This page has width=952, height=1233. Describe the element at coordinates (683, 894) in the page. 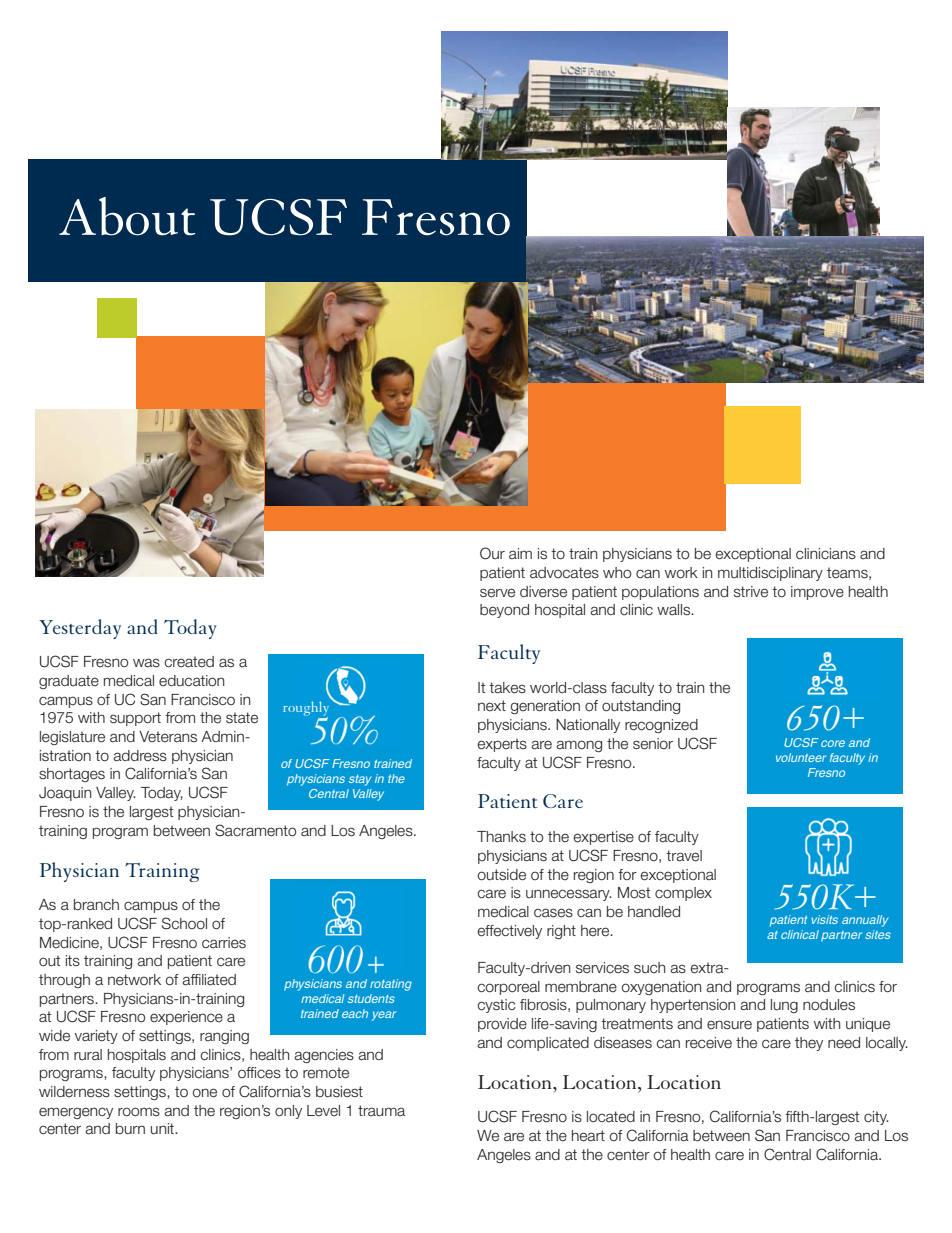

I see `complex` at that location.
